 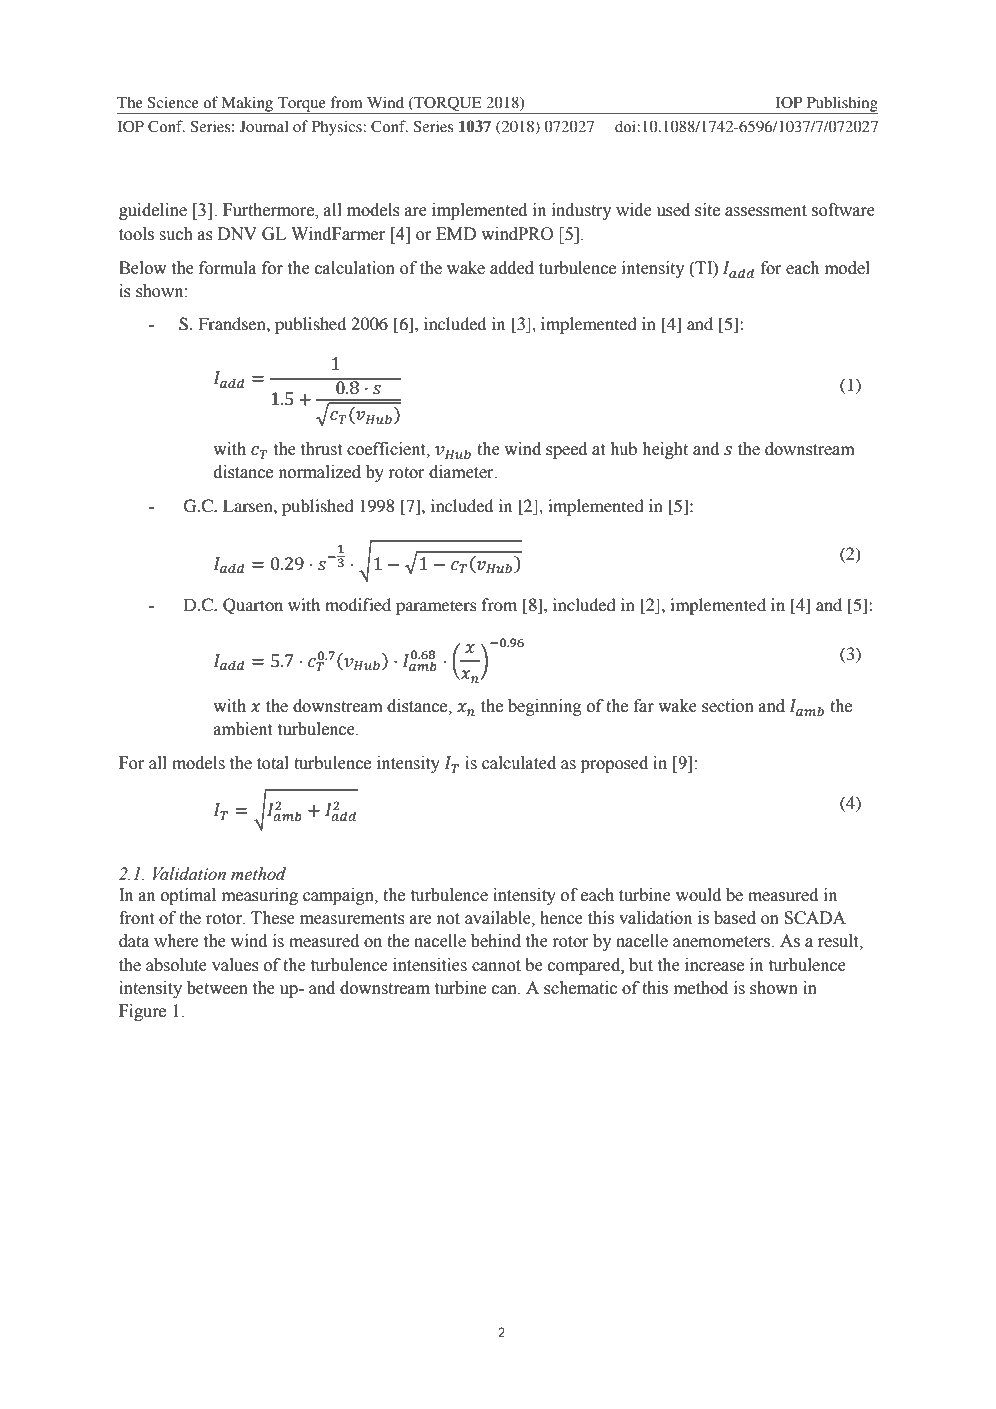 What do you see at coordinates (714, 965) in the screenshot?
I see `increase` at bounding box center [714, 965].
